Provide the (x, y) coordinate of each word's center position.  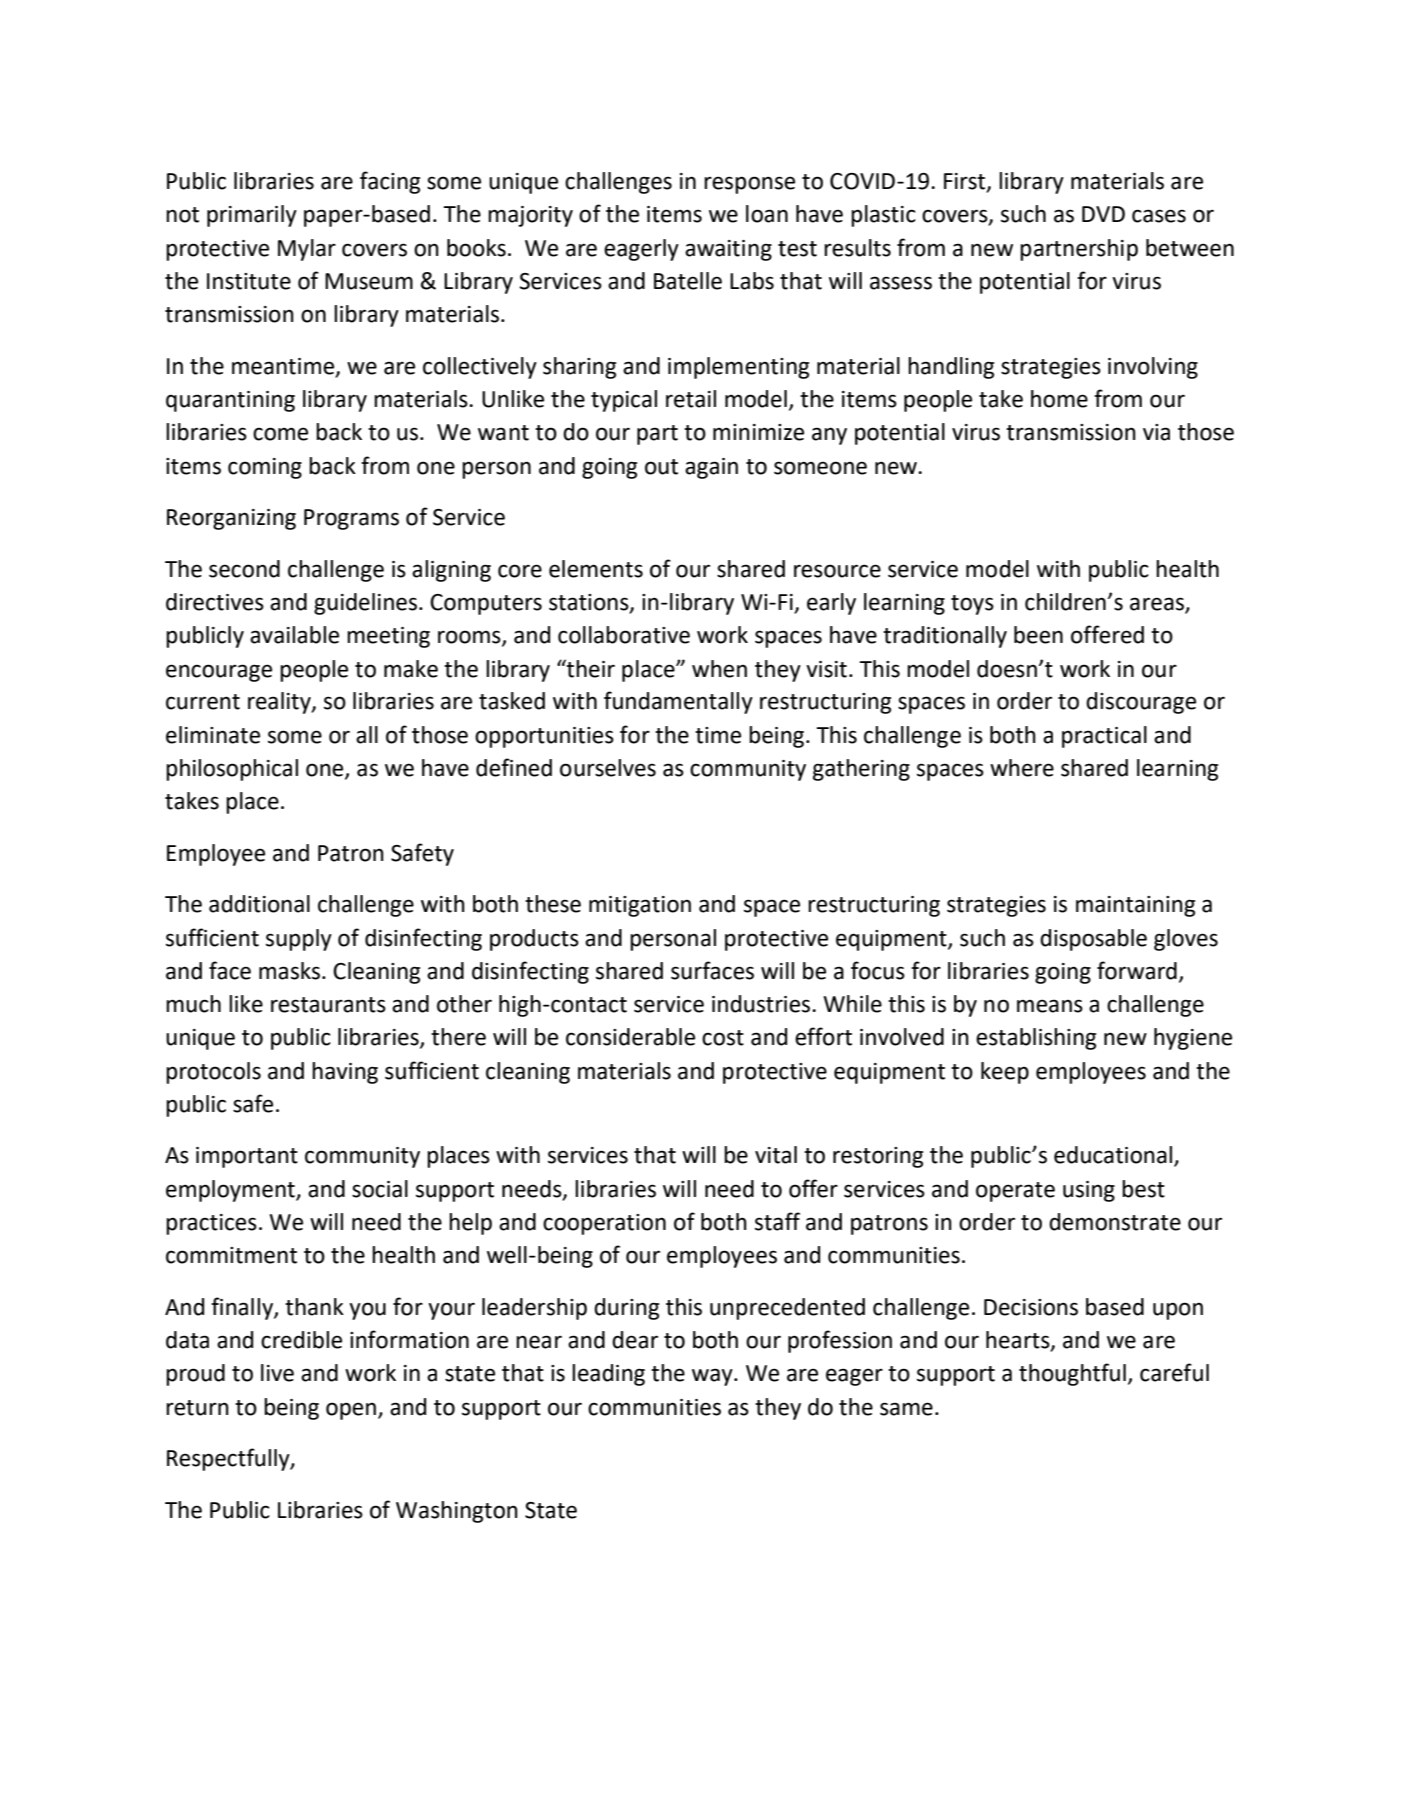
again (711, 468)
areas (1158, 605)
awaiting (728, 250)
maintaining (1135, 906)
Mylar (307, 250)
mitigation (640, 906)
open (351, 1411)
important (247, 1157)
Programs (351, 519)
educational (1113, 1155)
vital (776, 1155)
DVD (1103, 214)
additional (259, 904)
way (713, 1377)
